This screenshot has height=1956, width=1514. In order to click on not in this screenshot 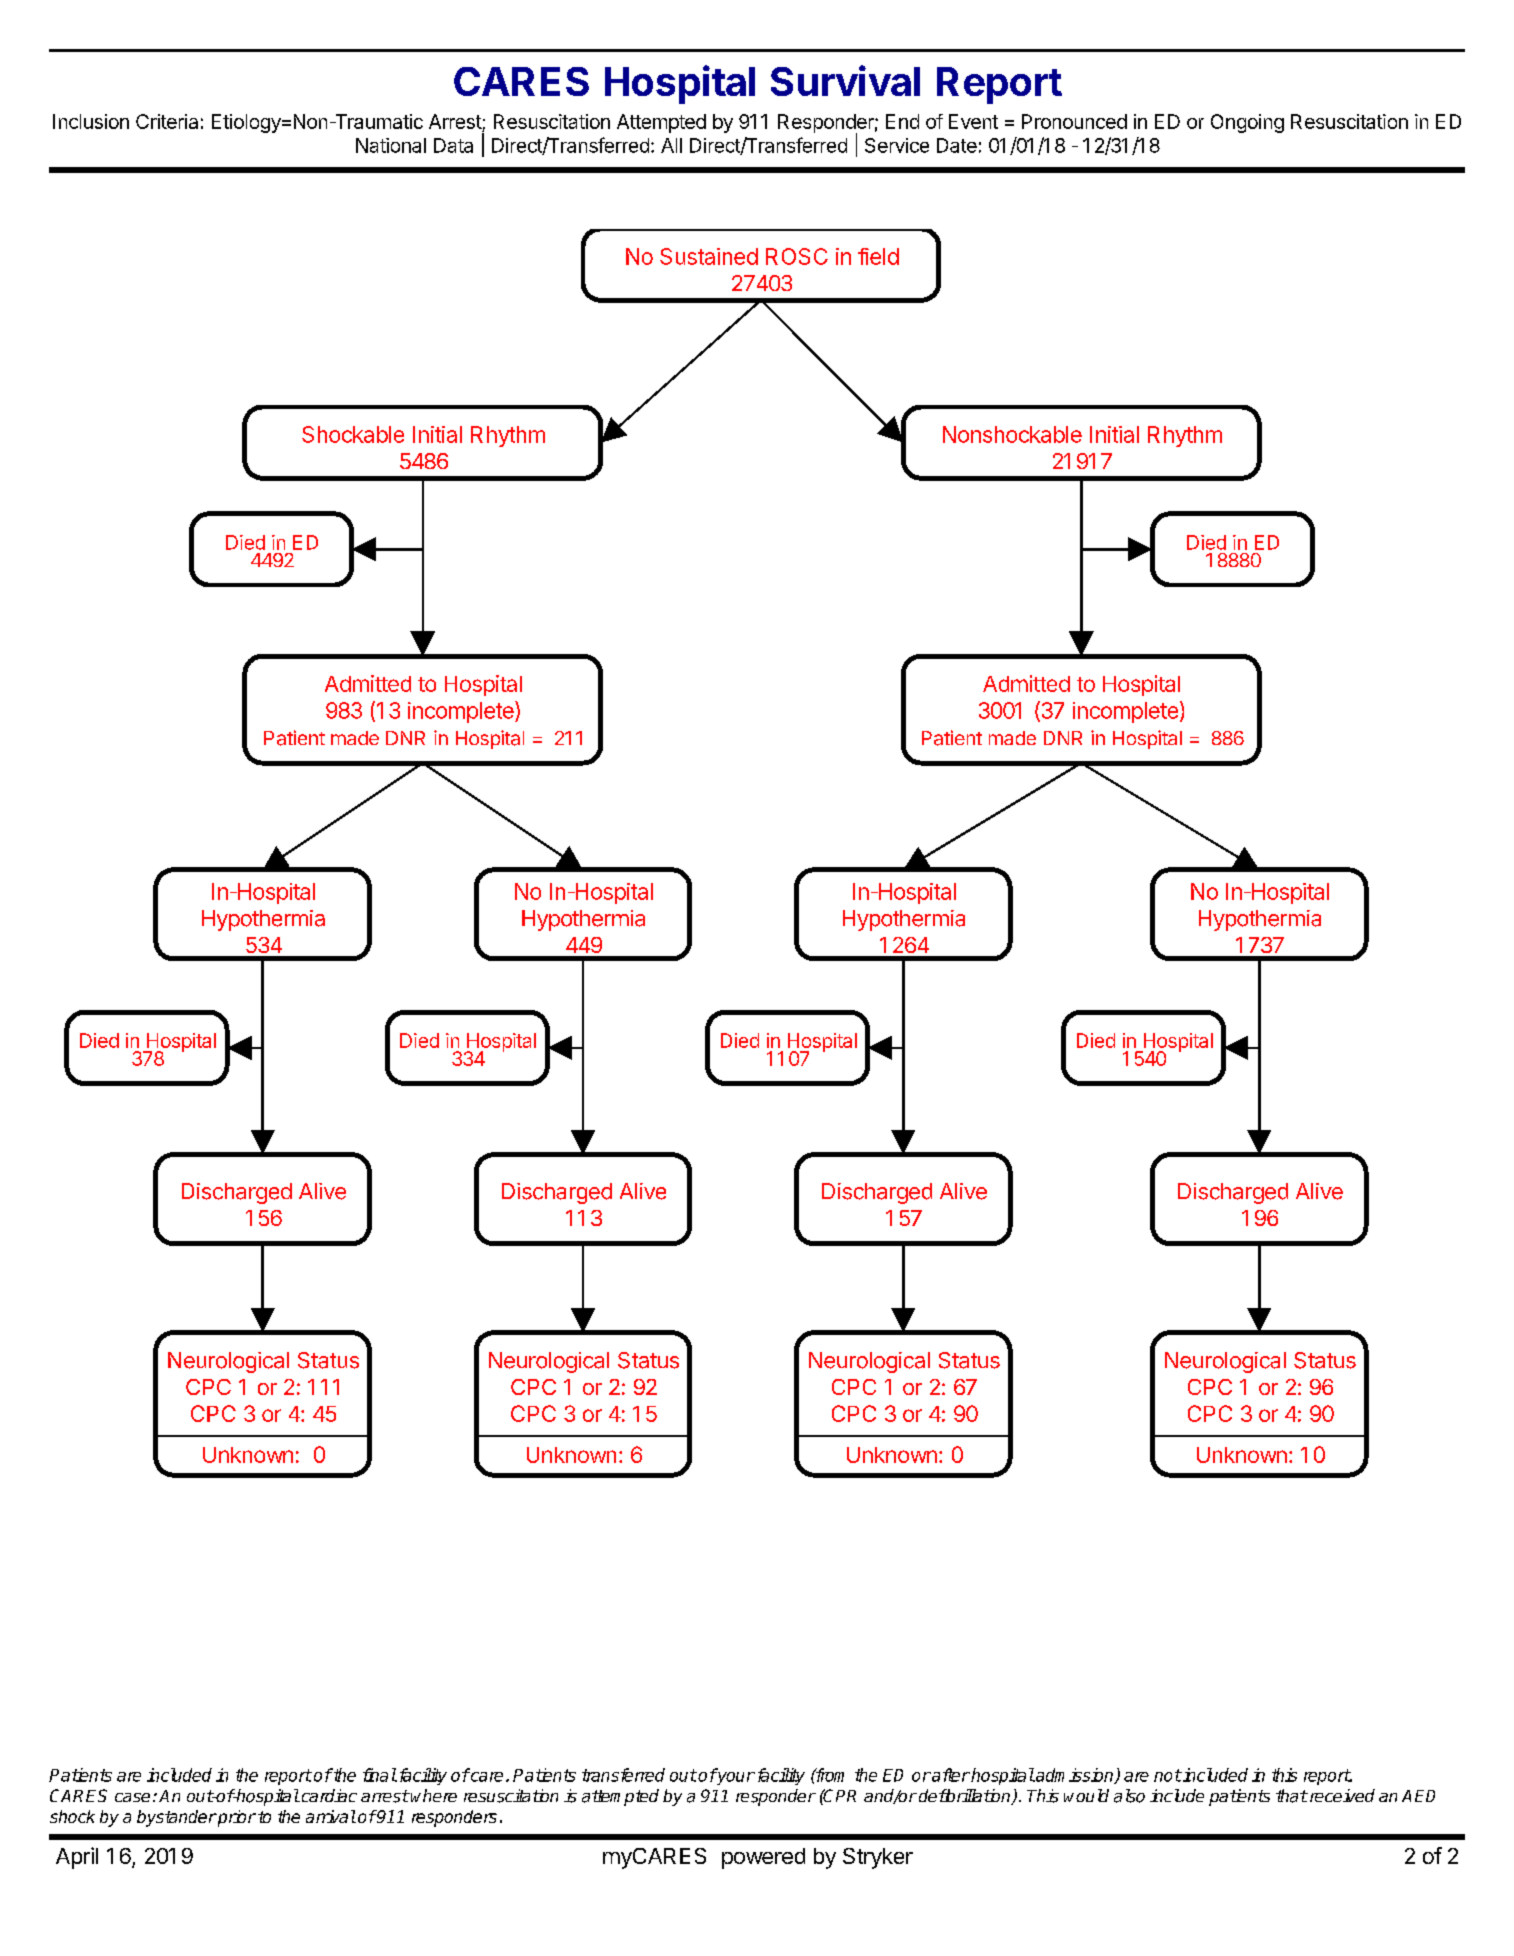, I will do `click(1168, 1775)`.
